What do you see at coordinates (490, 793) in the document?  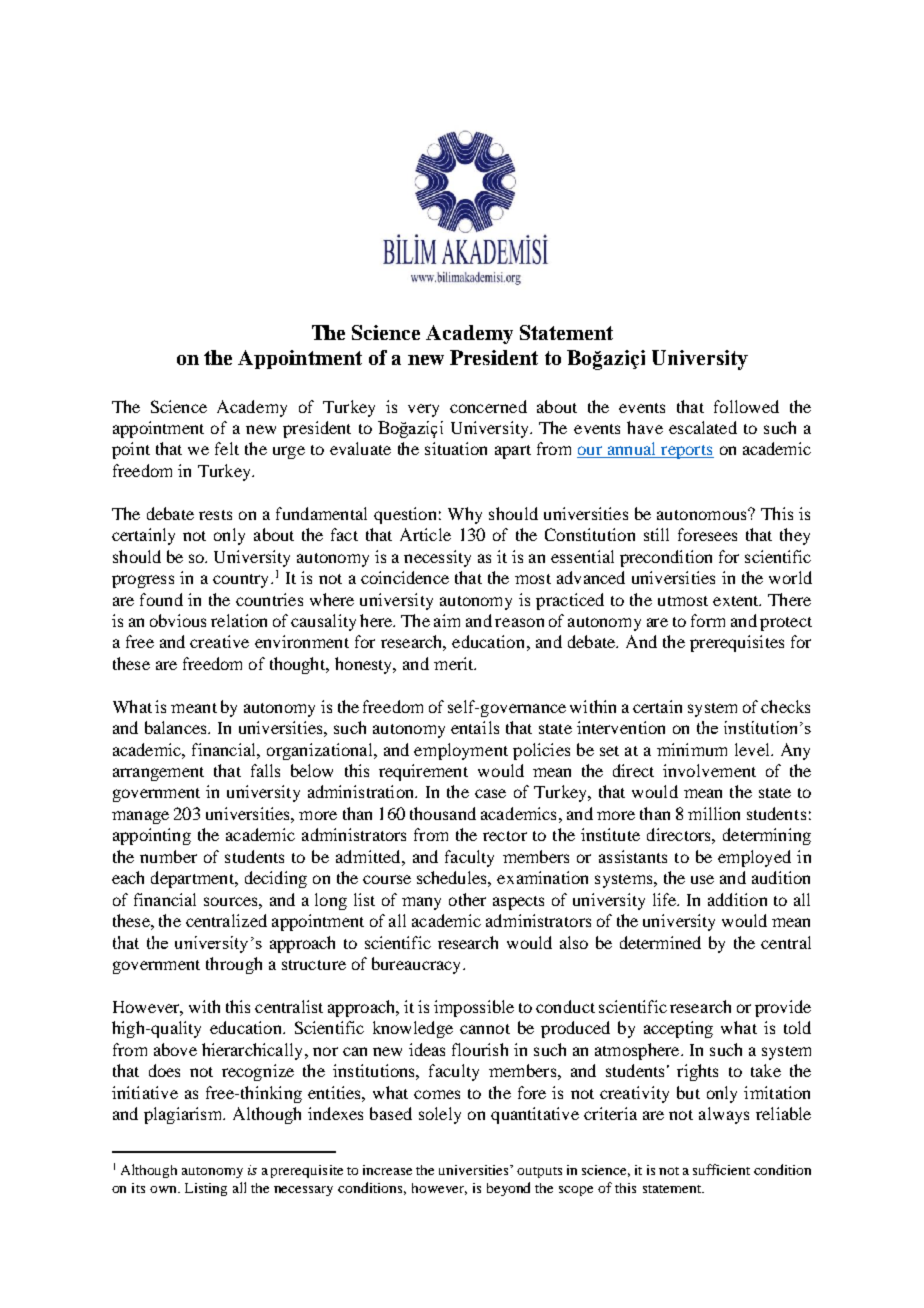 I see `case` at bounding box center [490, 793].
